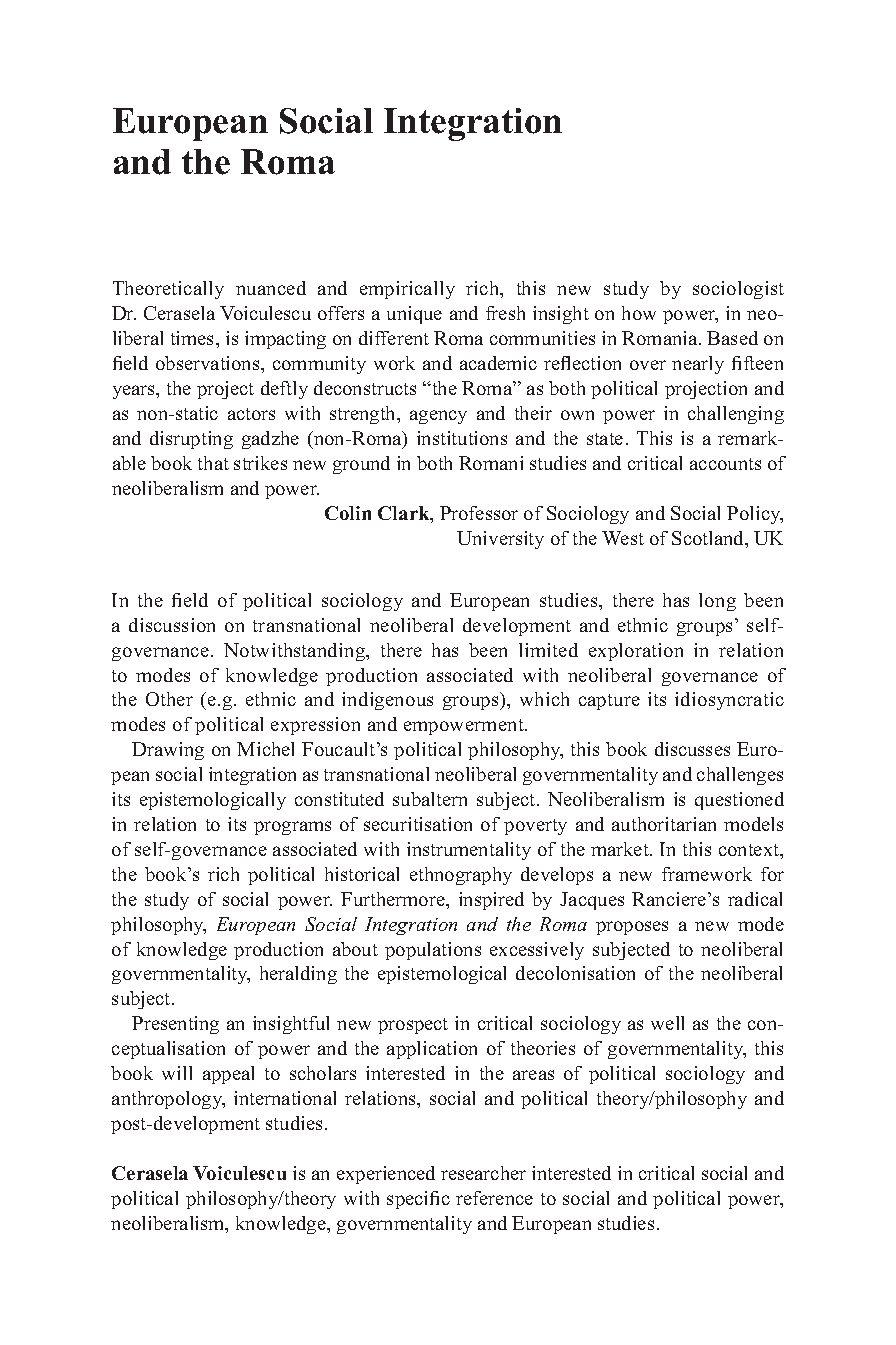 The height and width of the document is (1345, 896). Describe the element at coordinates (265, 749) in the document. I see `Michel` at that location.
